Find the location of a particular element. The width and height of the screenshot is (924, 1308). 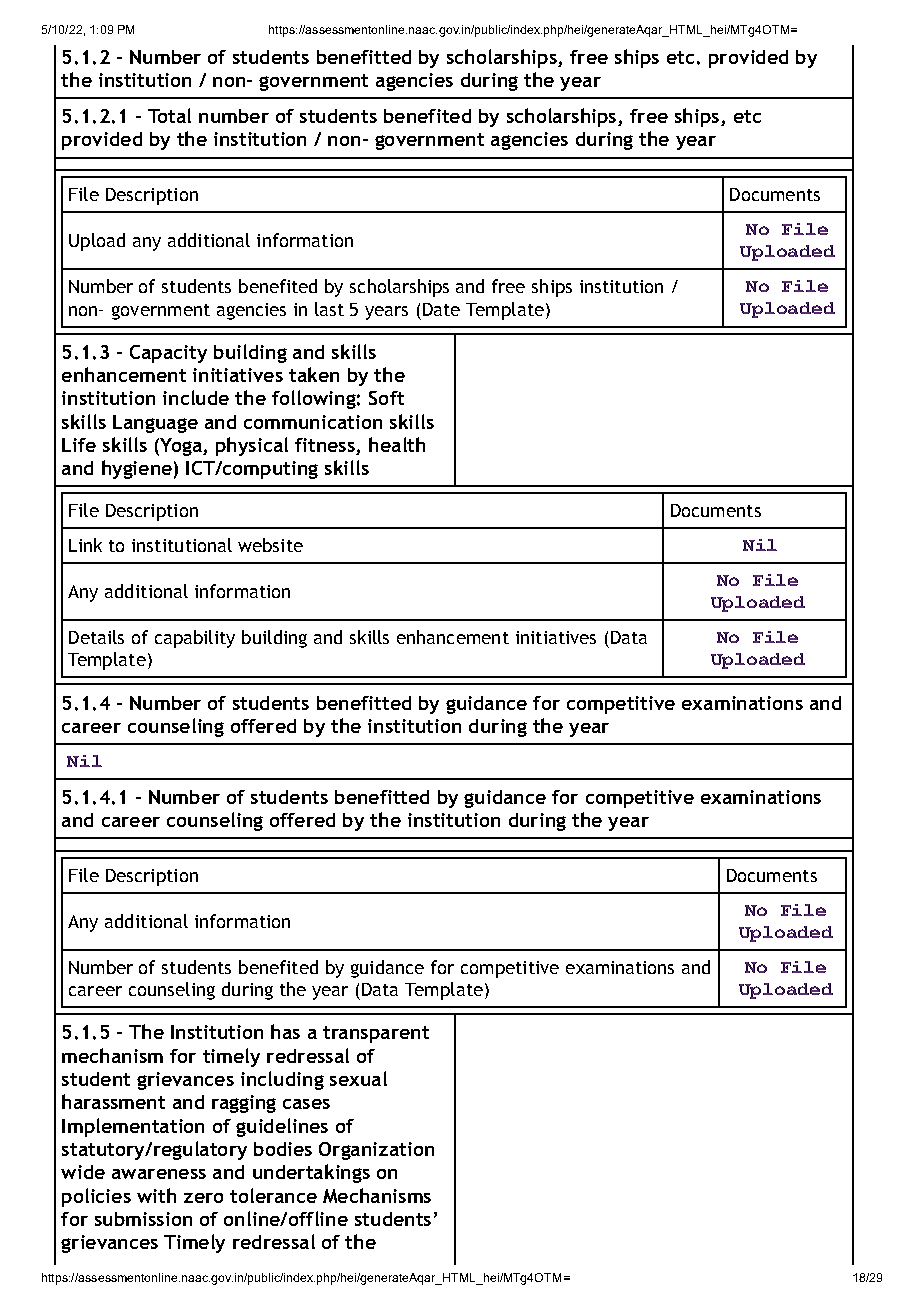

Details is located at coordinates (96, 637).
